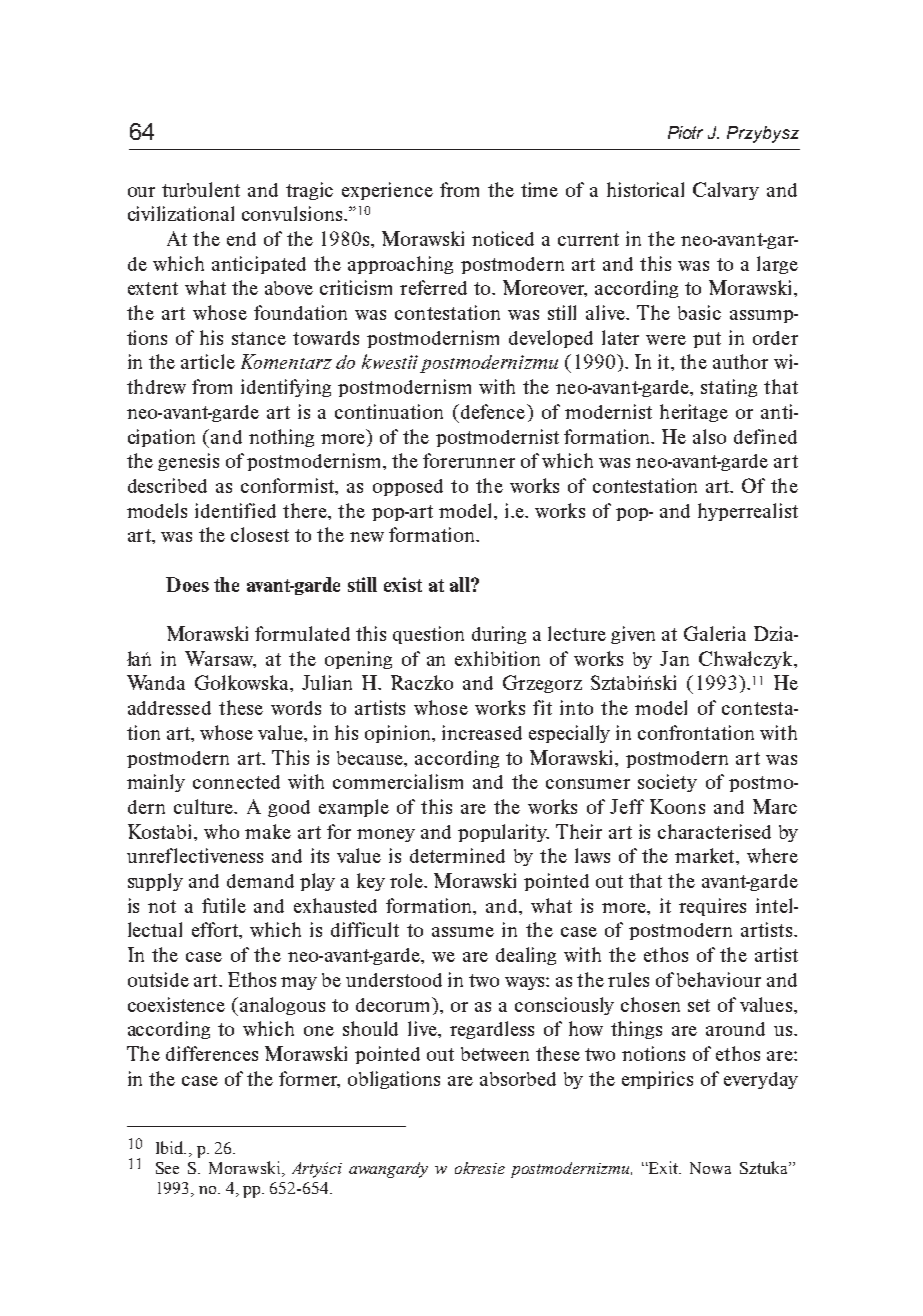  I want to click on Ibid, so click(171, 1147).
